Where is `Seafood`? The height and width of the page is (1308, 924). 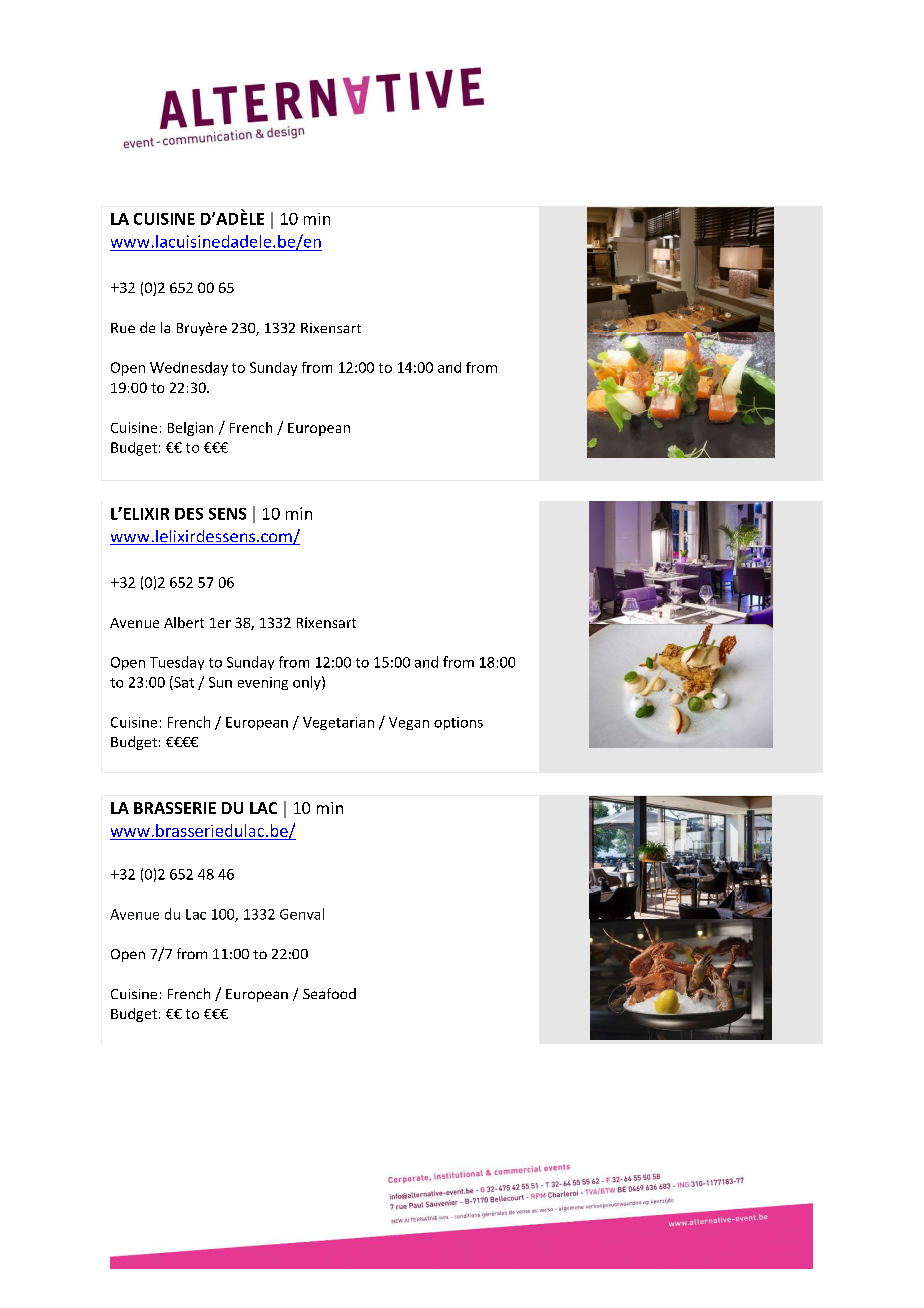
Seafood is located at coordinates (329, 993).
